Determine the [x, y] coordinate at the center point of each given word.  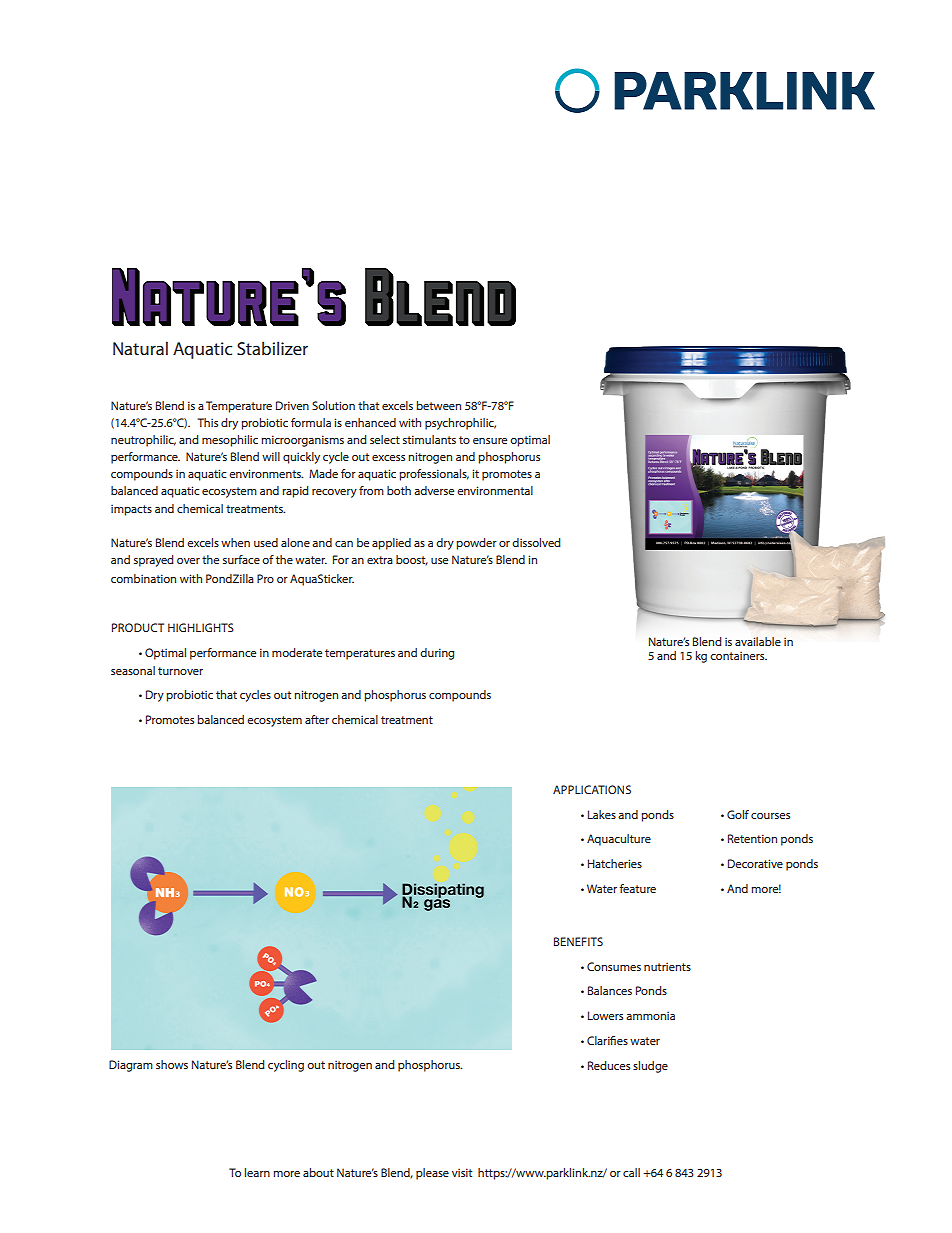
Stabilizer [272, 348]
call [631, 1172]
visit [462, 1172]
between [438, 405]
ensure [490, 441]
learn [257, 1172]
